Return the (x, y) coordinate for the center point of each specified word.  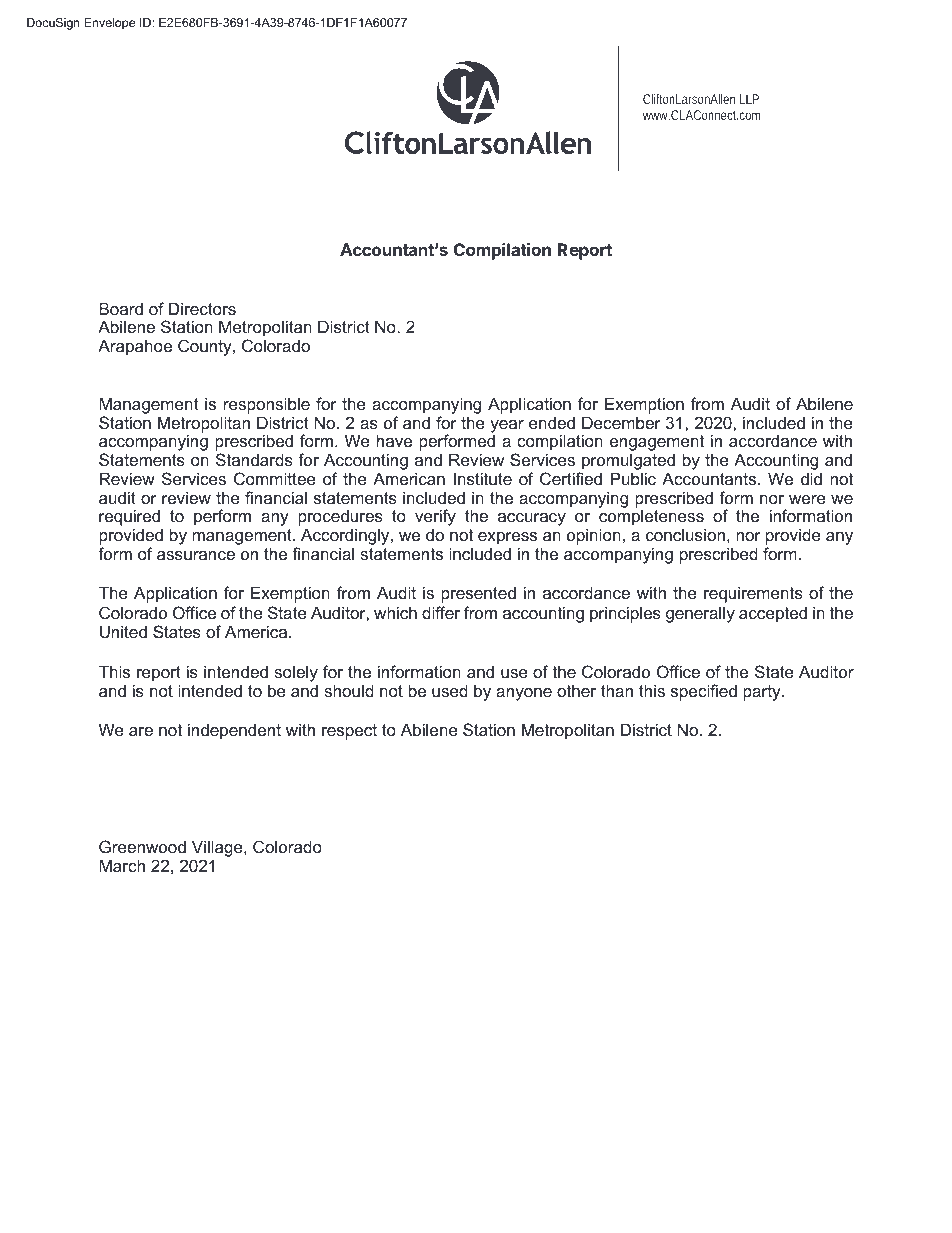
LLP (749, 99)
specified (704, 692)
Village (218, 848)
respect (349, 732)
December (621, 422)
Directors (202, 308)
